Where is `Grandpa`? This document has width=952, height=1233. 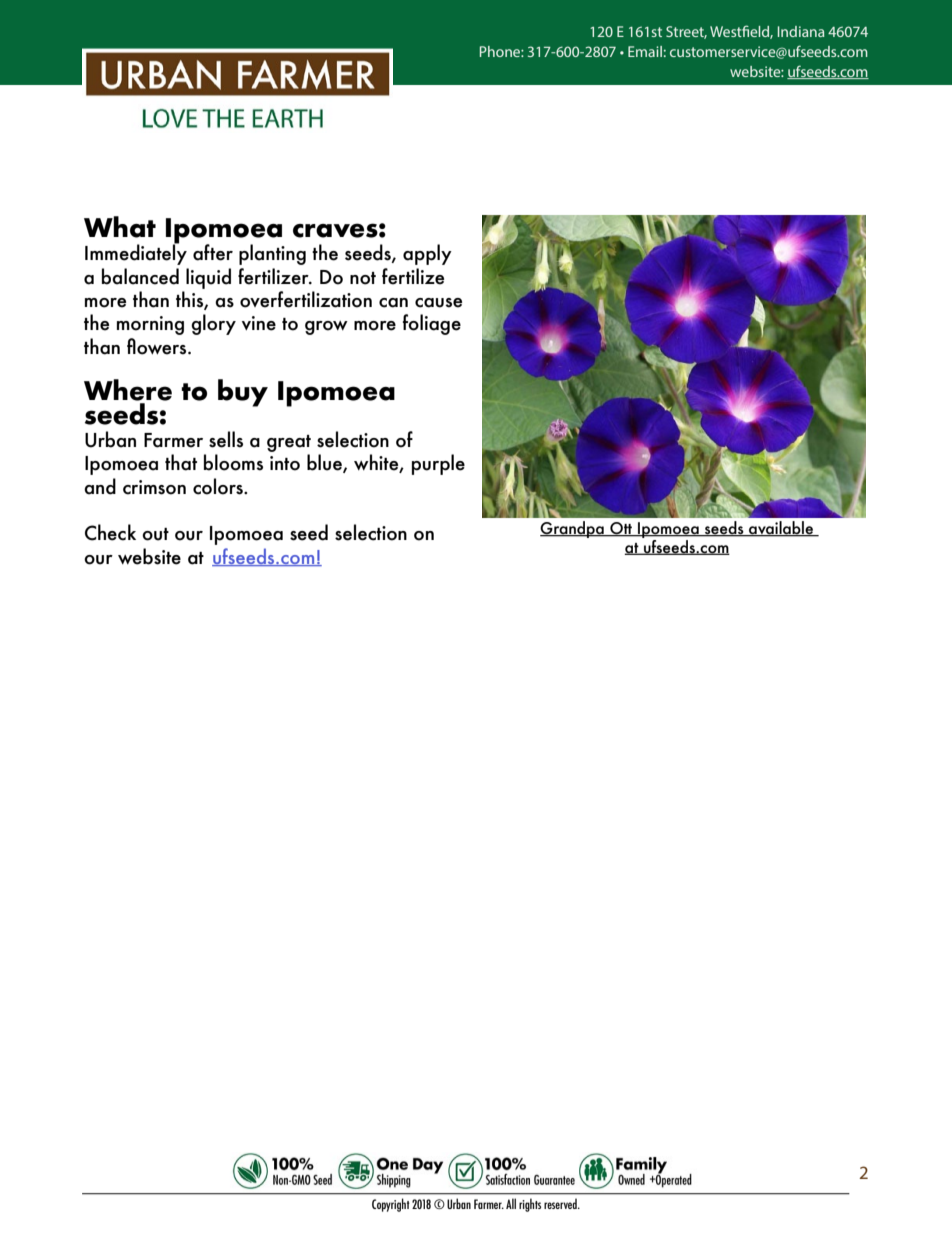 Grandpa is located at coordinates (573, 529).
